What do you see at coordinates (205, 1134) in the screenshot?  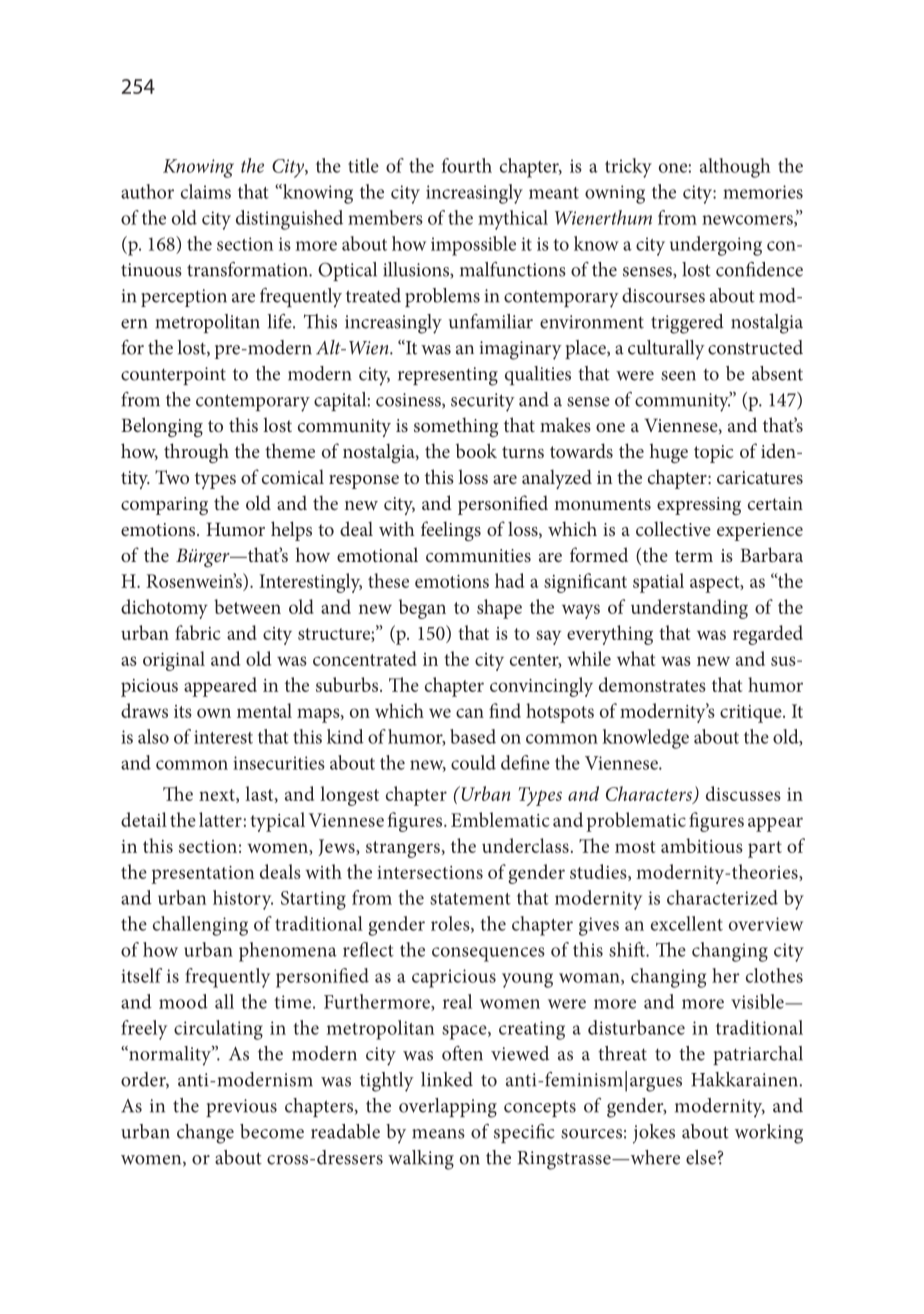 I see `change` at bounding box center [205, 1134].
